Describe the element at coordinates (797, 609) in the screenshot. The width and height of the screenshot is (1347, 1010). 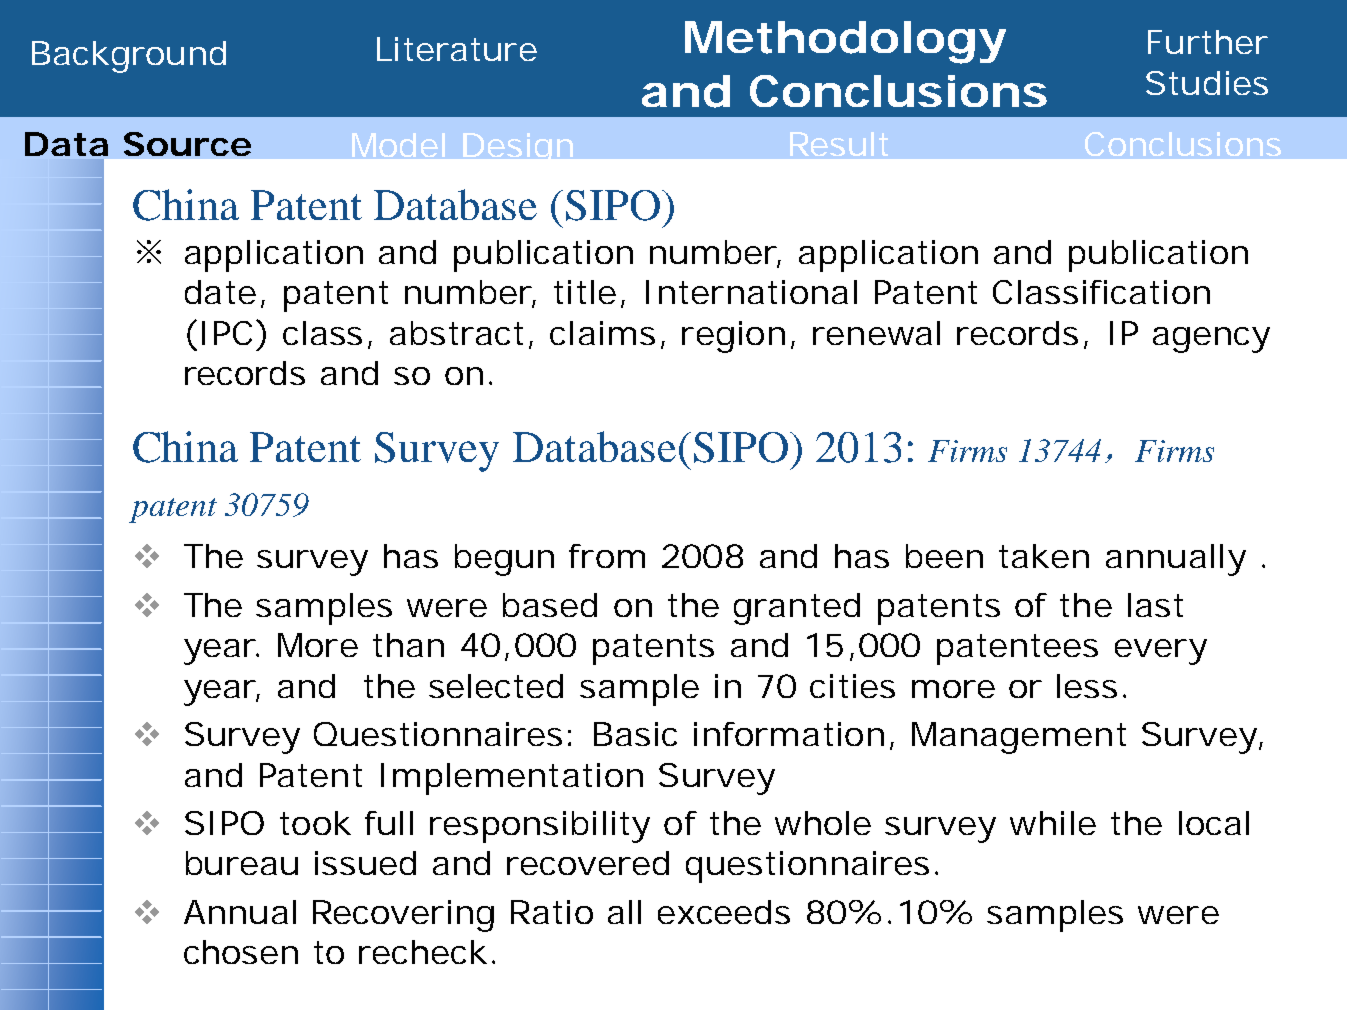
I see `granted` at that location.
